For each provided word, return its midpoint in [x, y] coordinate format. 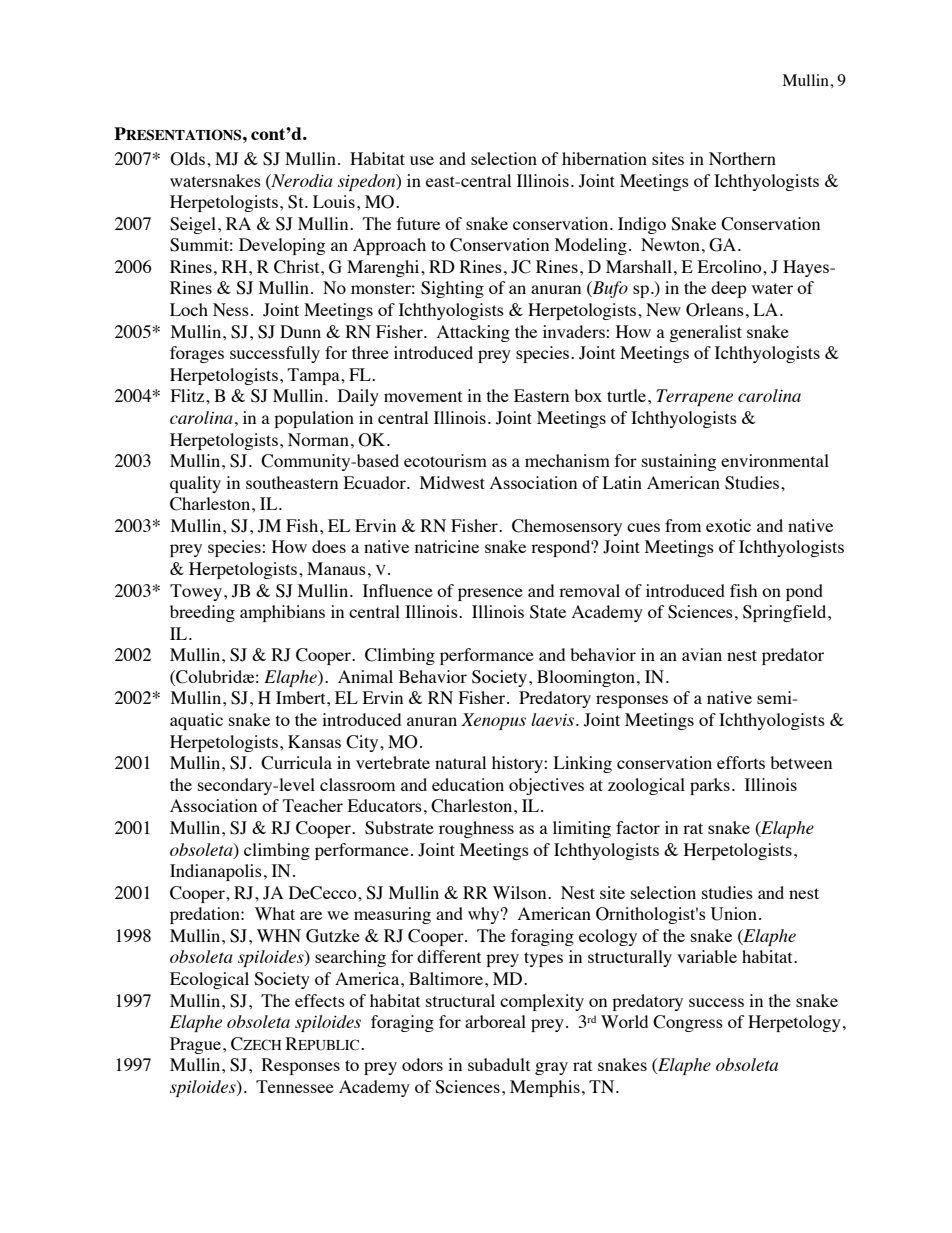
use [422, 160]
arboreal [495, 1021]
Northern [742, 158]
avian [702, 654]
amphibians [282, 613]
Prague [197, 1045]
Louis [334, 201]
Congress [688, 1023]
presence [490, 594]
